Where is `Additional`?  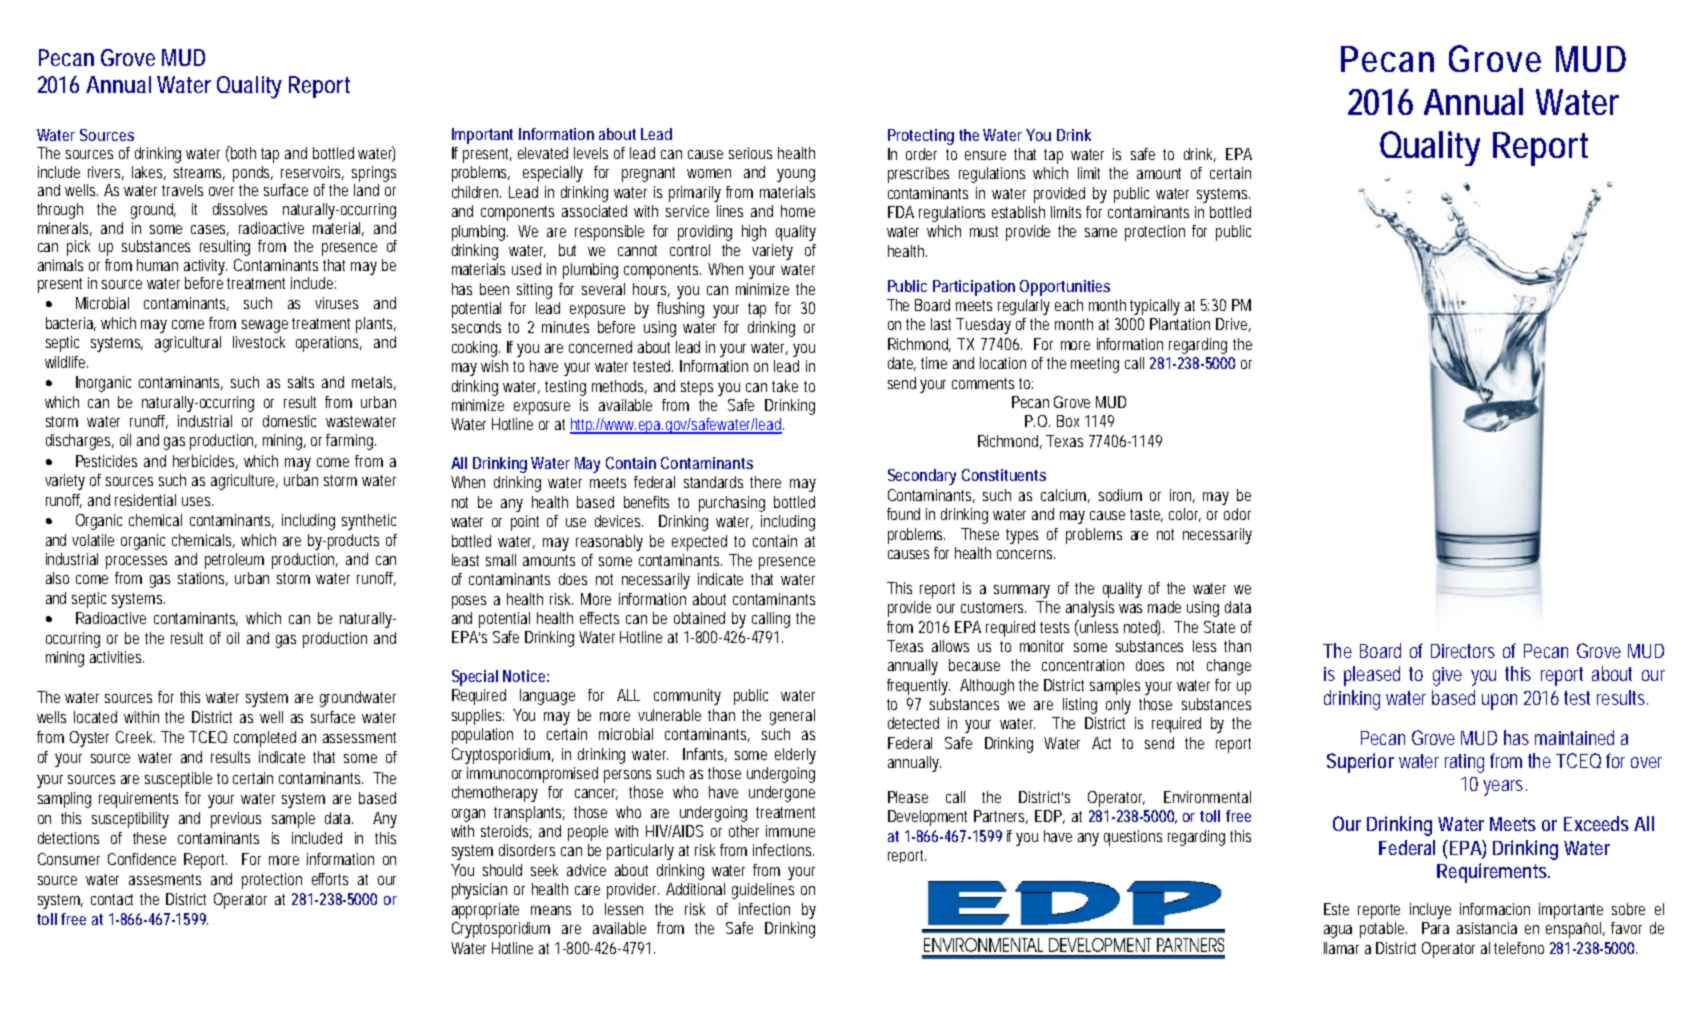
Additional is located at coordinates (695, 889).
